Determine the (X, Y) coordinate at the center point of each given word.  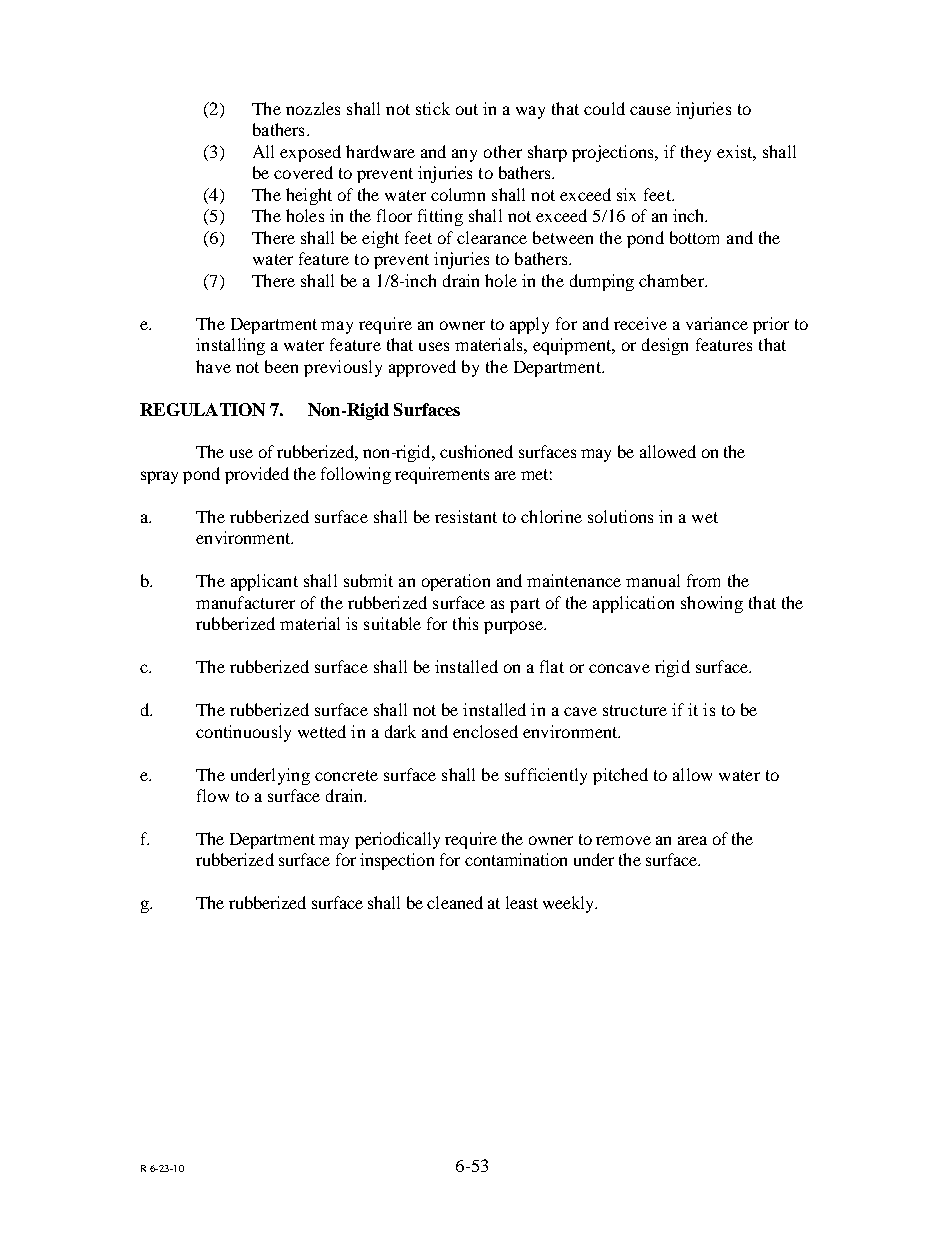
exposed (310, 153)
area (692, 840)
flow (213, 795)
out (467, 109)
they (696, 153)
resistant (466, 516)
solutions (620, 516)
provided (257, 475)
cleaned (455, 902)
